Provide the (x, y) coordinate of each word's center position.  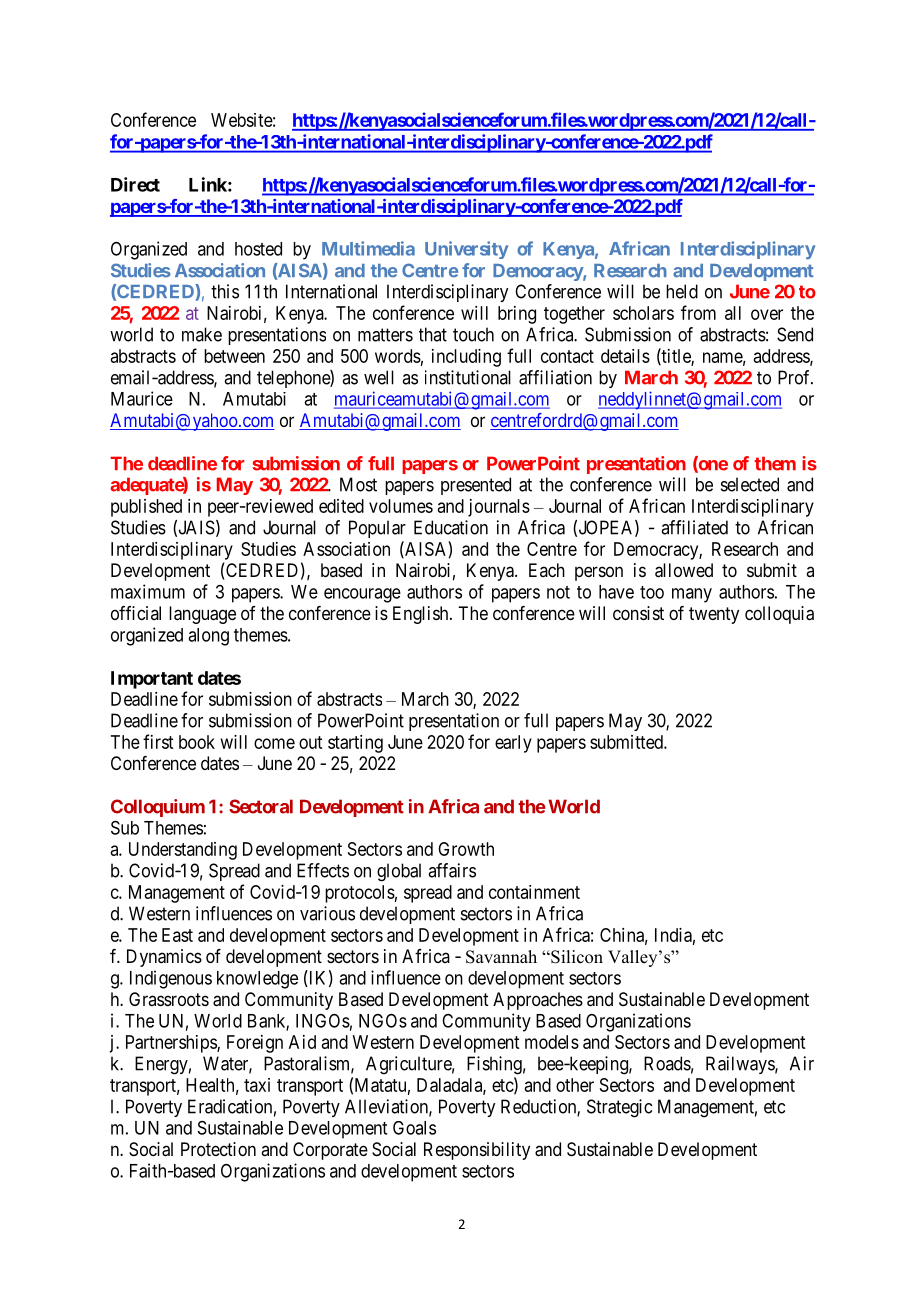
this (225, 291)
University (466, 250)
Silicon (576, 957)
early (513, 744)
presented (476, 486)
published (146, 508)
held (682, 291)
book (197, 742)
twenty (714, 615)
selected (750, 484)
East (177, 935)
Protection (218, 1149)
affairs (452, 870)
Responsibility (477, 1151)
